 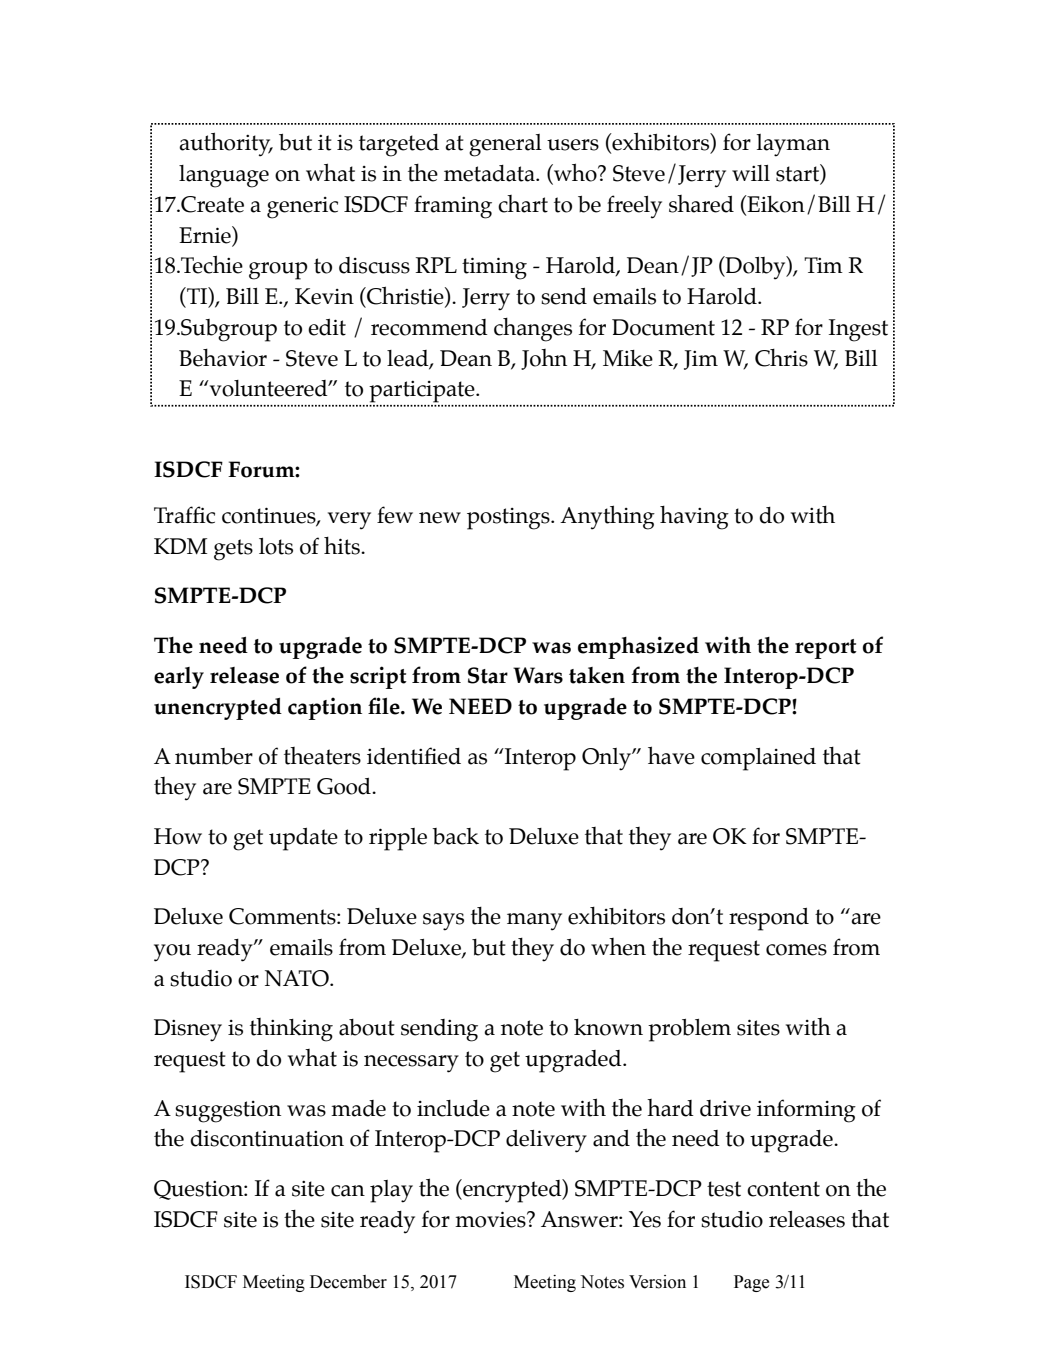 What do you see at coordinates (490, 173) in the screenshot?
I see `metadata` at bounding box center [490, 173].
